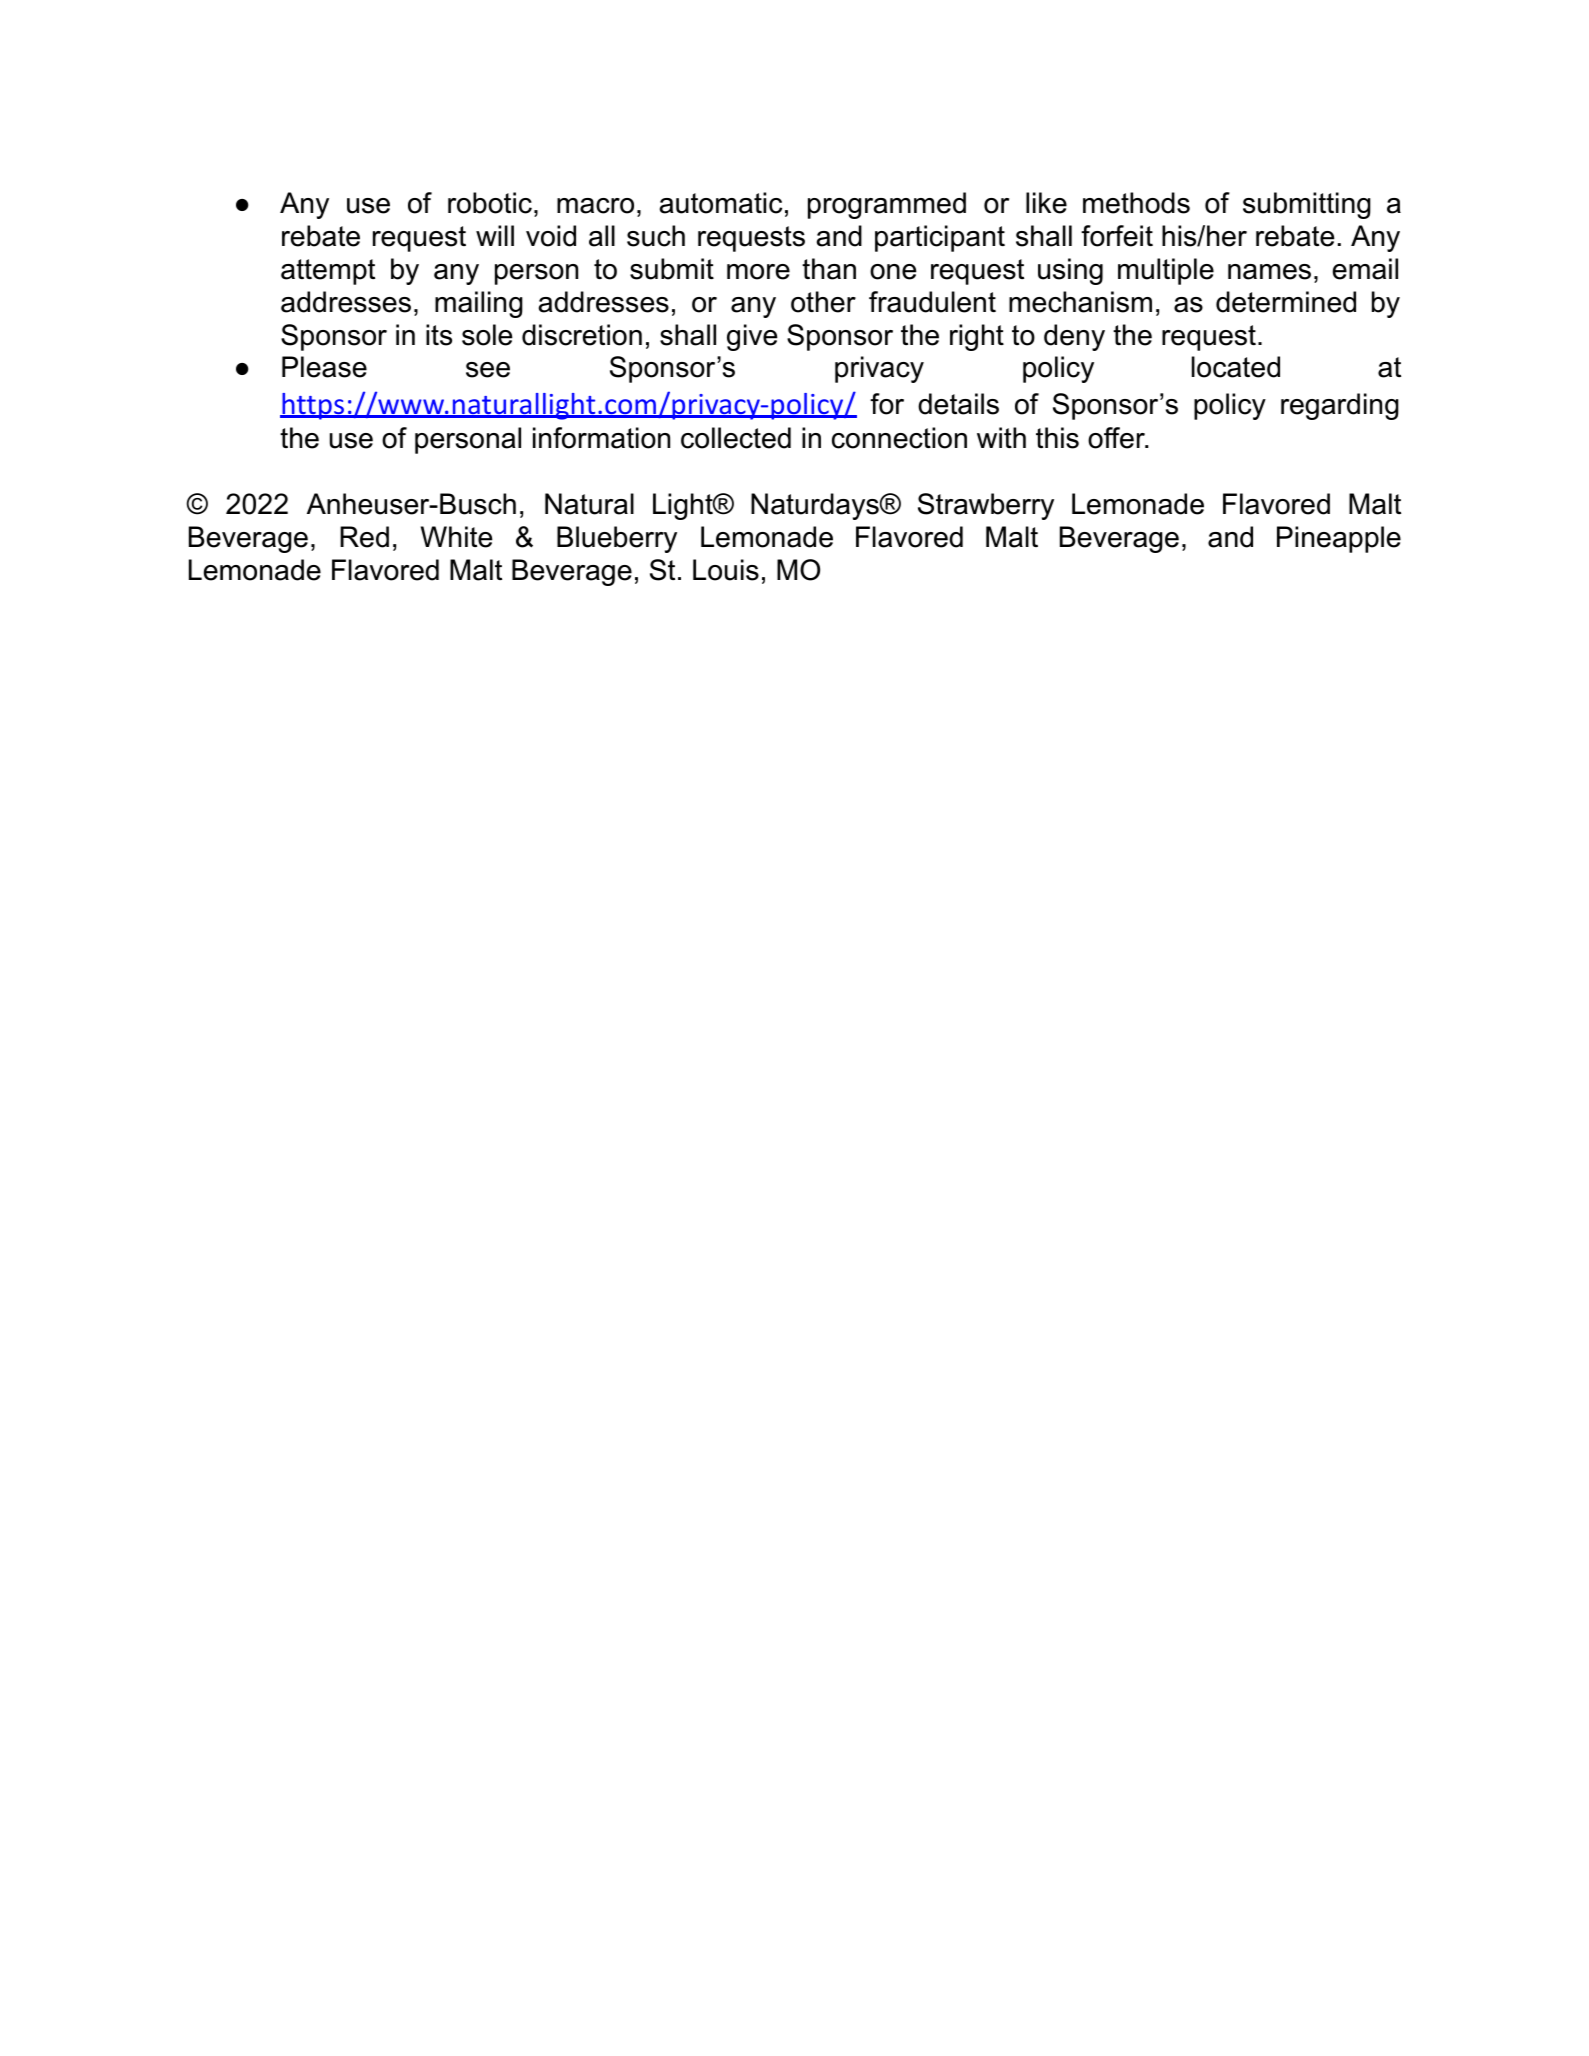  I want to click on Pineapple, so click(1339, 539).
